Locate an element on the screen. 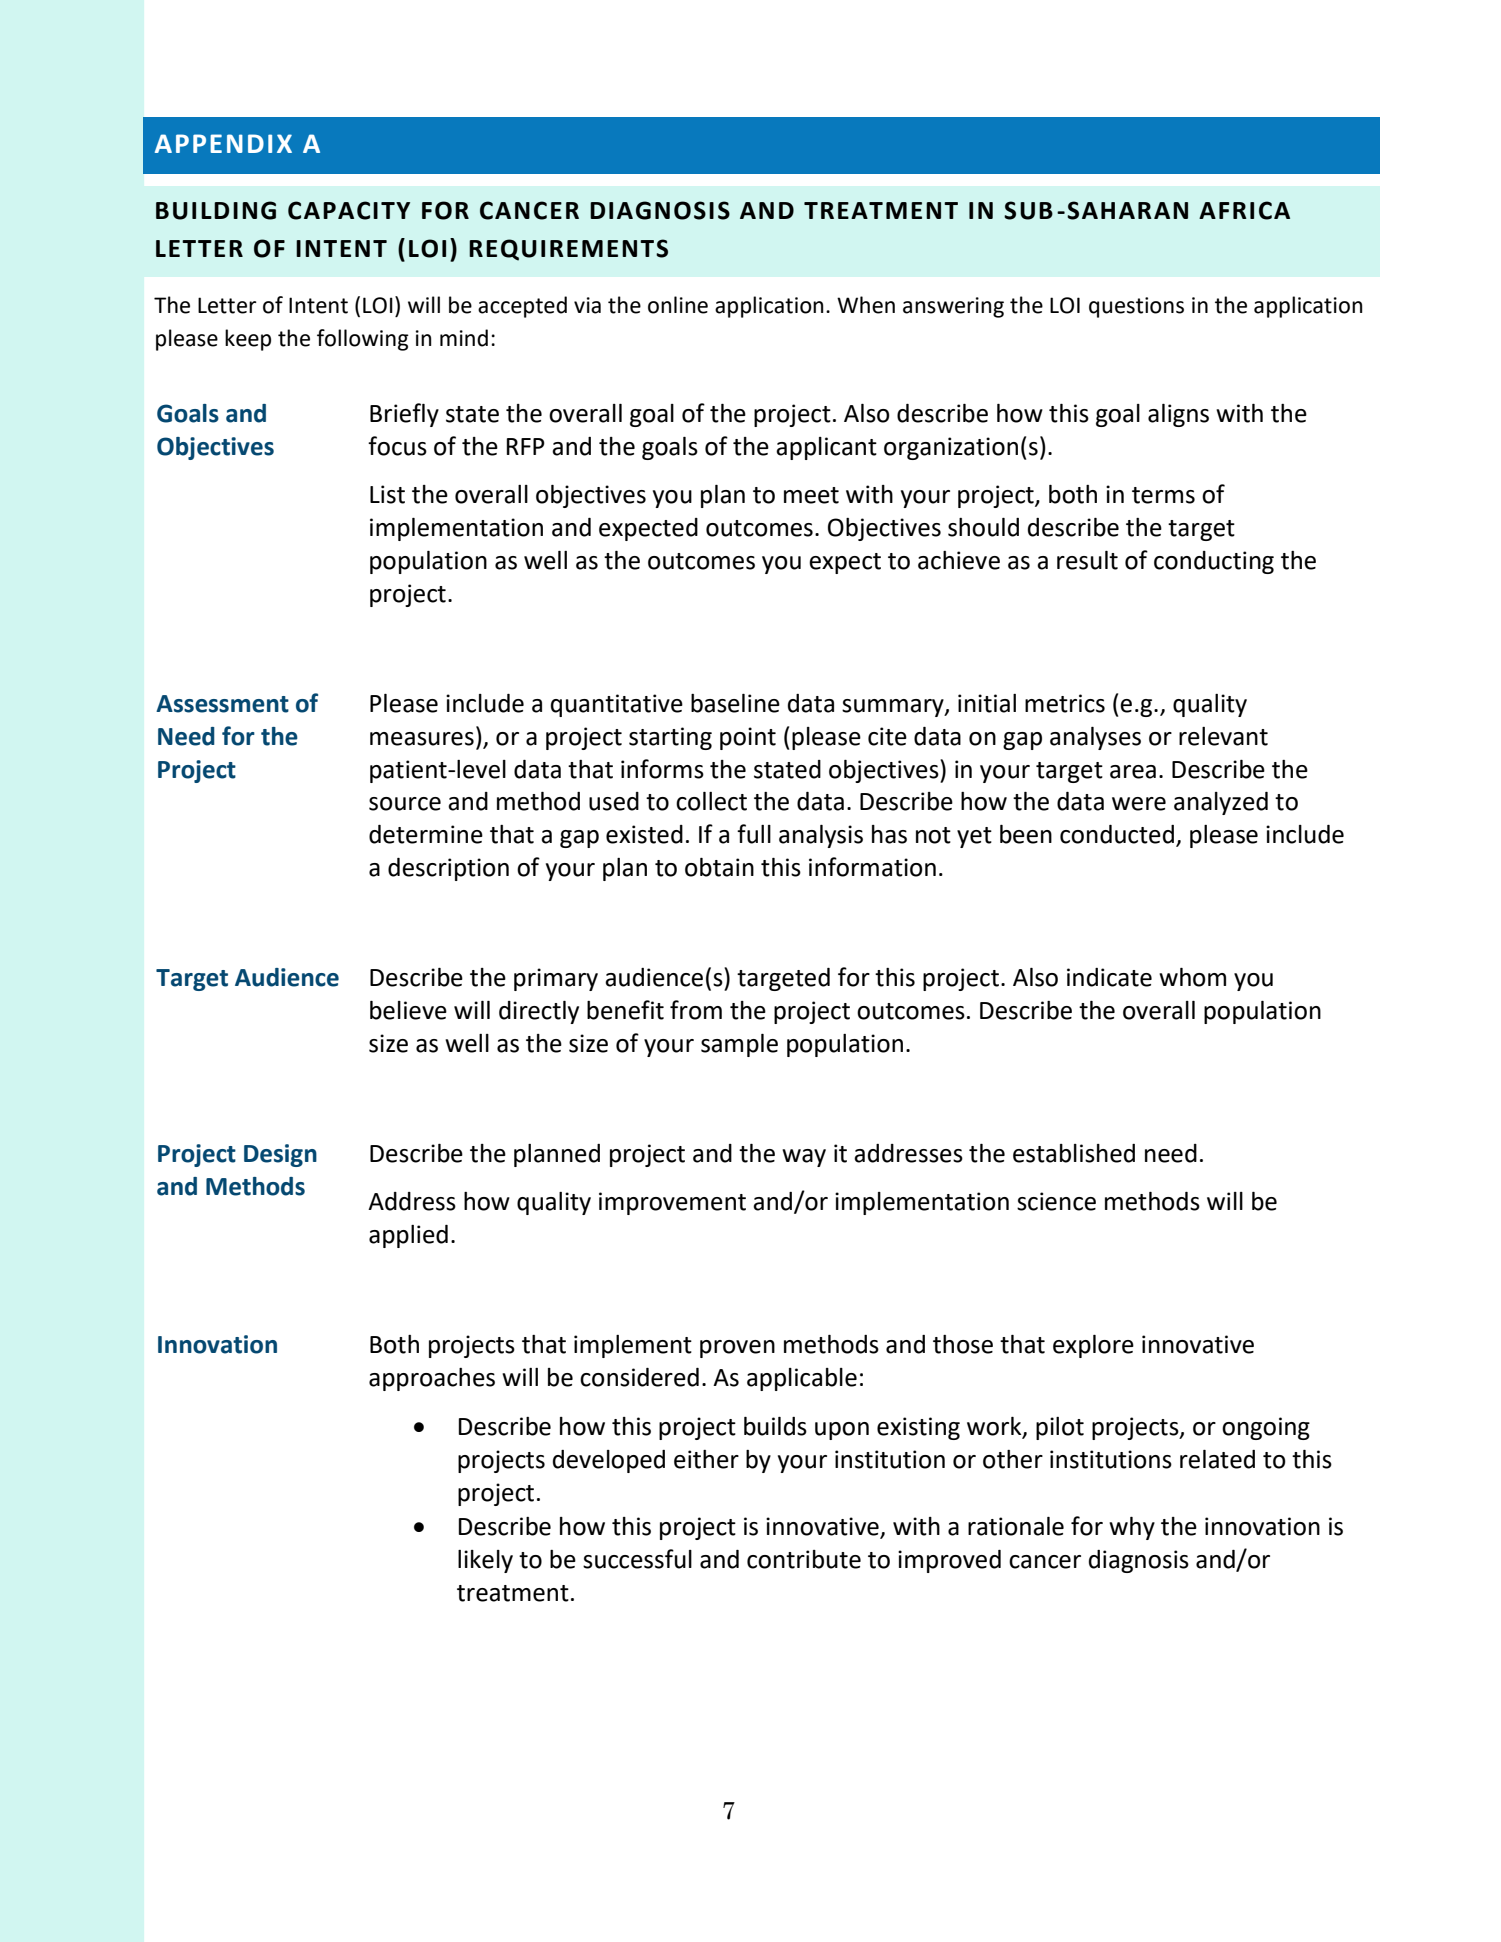 This screenshot has width=1501, height=1942. CAPACITY is located at coordinates (349, 210).
